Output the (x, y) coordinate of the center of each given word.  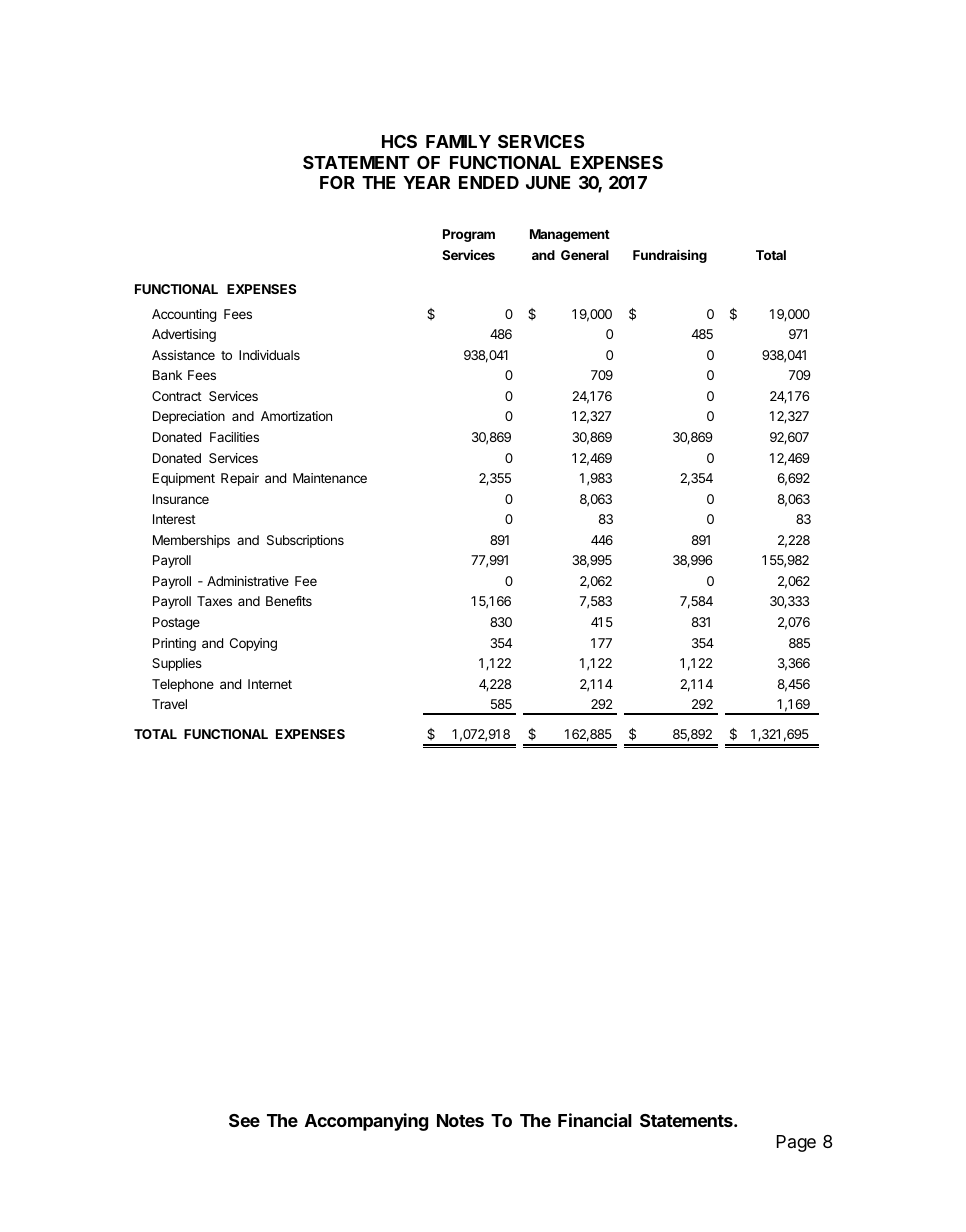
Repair (240, 479)
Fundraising (670, 256)
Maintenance (330, 478)
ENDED (489, 182)
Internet (270, 684)
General (585, 255)
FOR (337, 182)
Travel (169, 704)
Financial (595, 1120)
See (244, 1120)
